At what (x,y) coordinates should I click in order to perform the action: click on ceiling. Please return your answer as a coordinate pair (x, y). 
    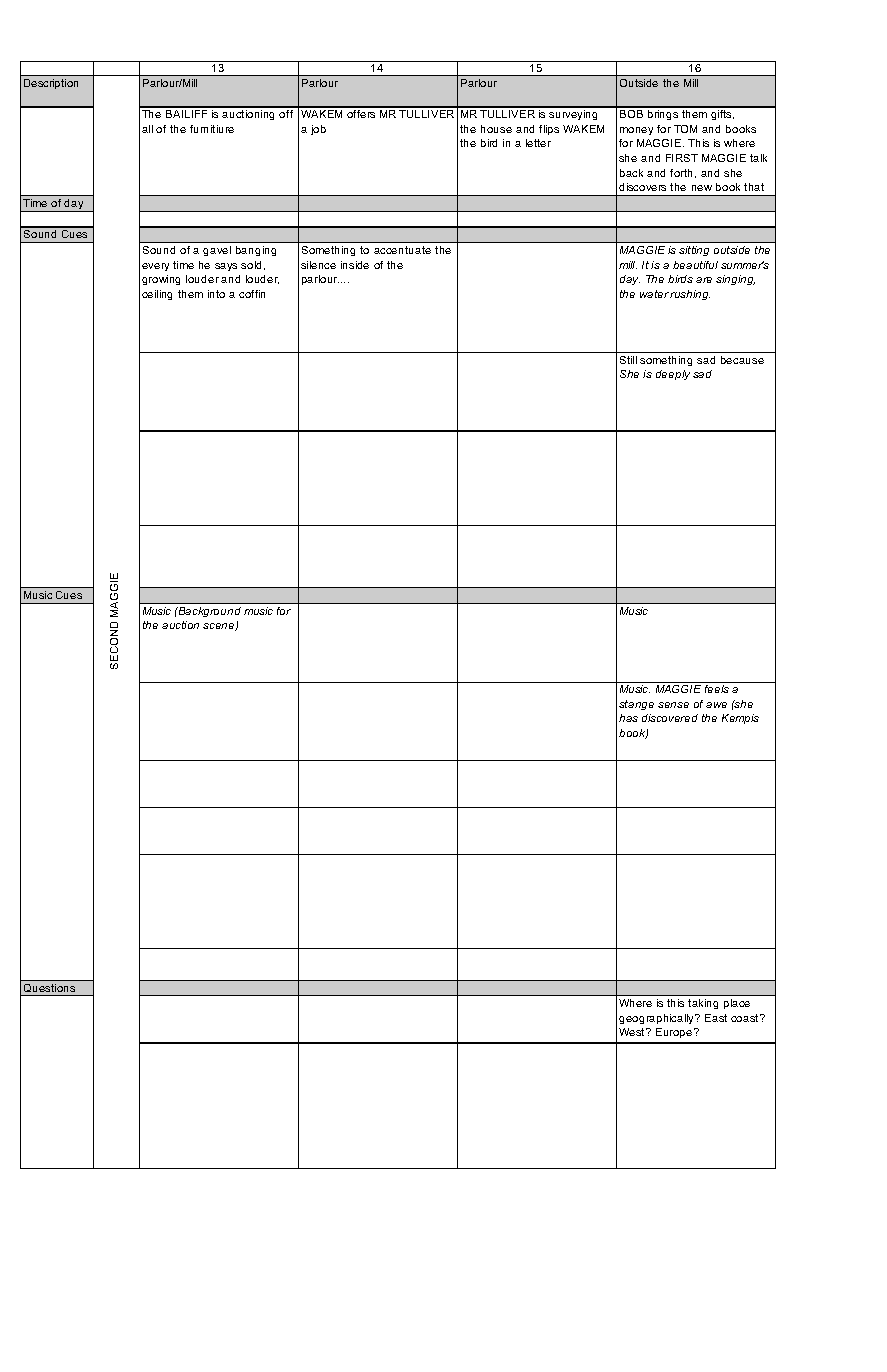
    Looking at the image, I should click on (157, 295).
